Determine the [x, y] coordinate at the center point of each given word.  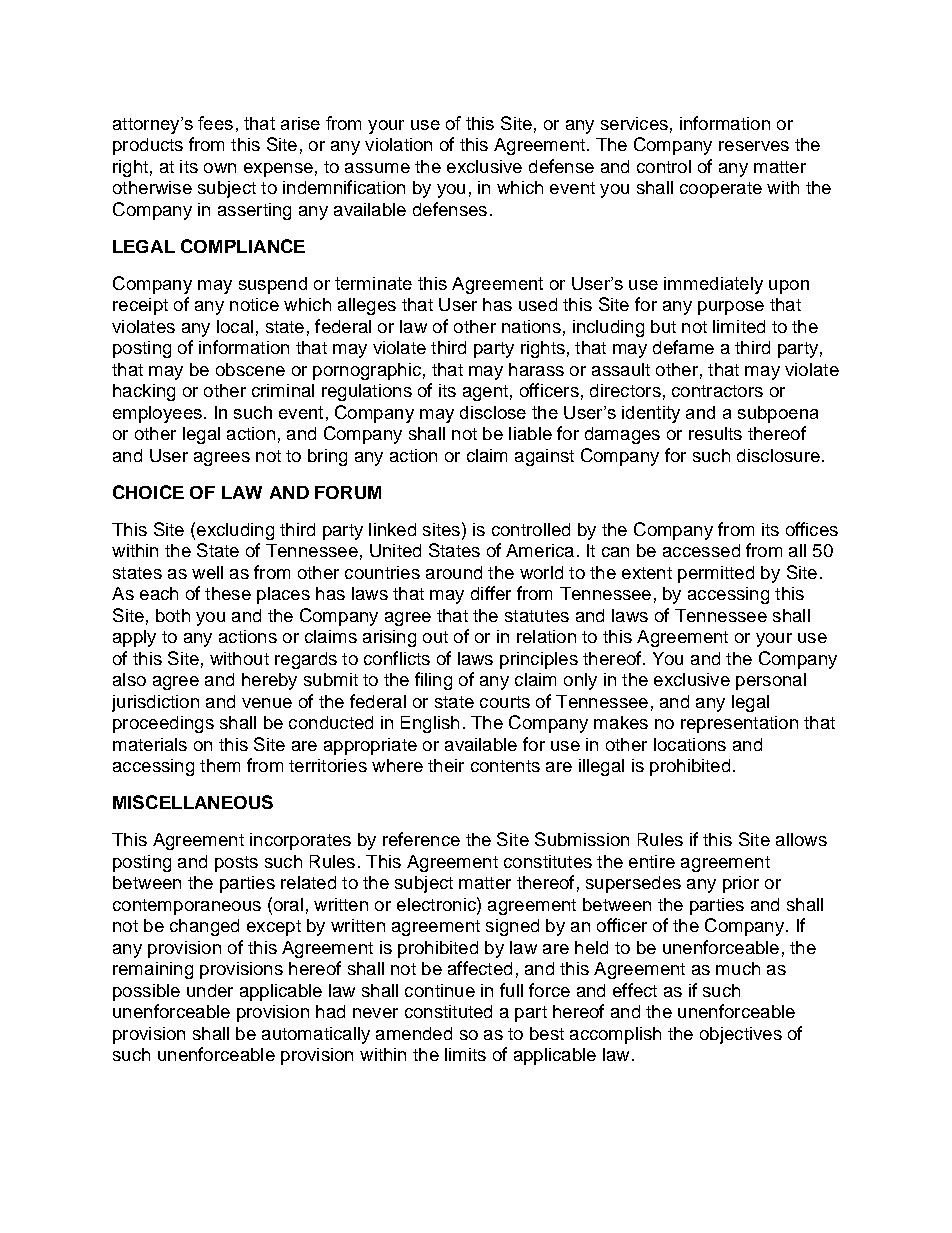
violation [398, 144]
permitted [716, 574]
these [228, 593]
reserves [754, 146]
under [210, 990]
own [220, 168]
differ [491, 593]
